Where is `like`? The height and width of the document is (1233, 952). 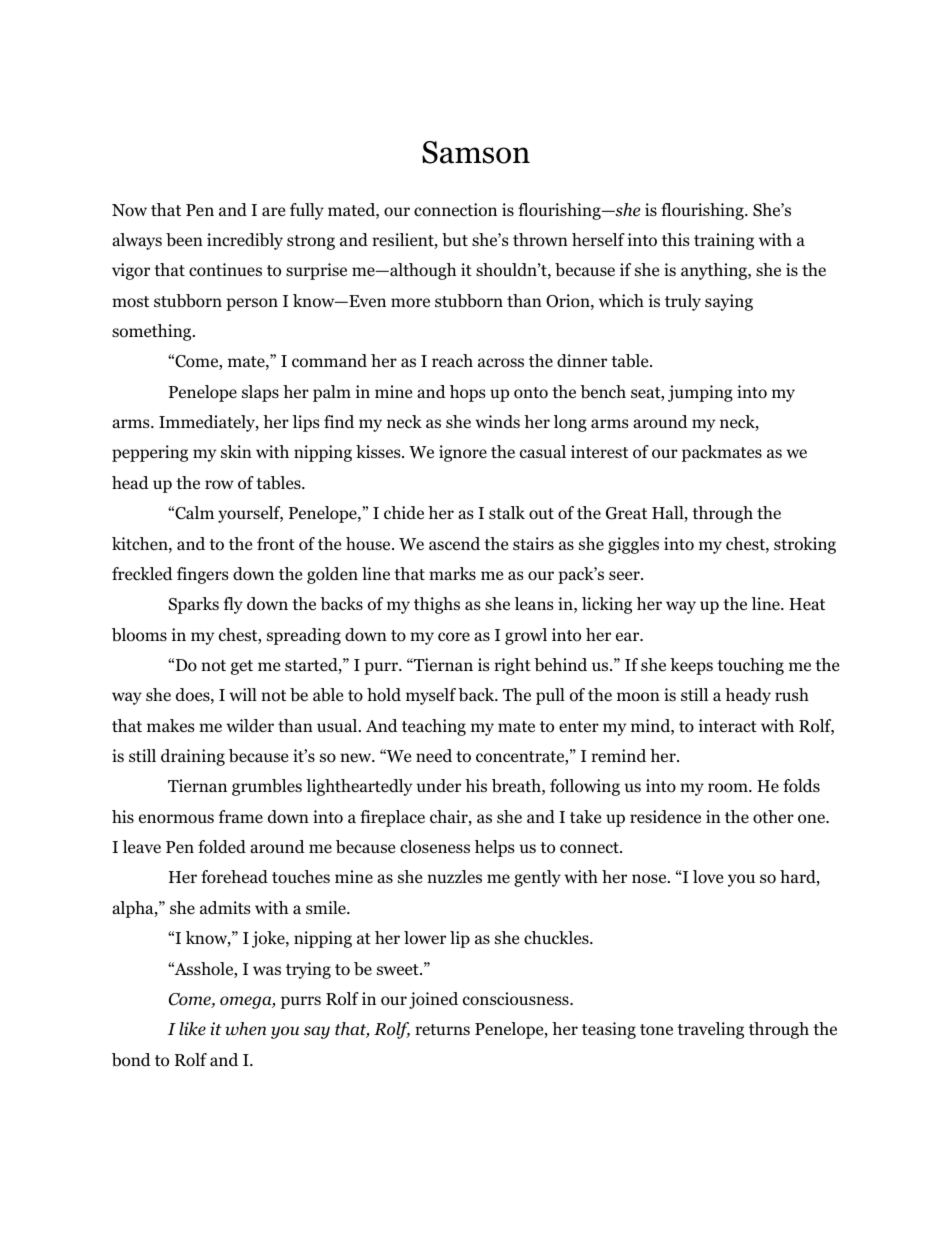 like is located at coordinates (192, 1029).
